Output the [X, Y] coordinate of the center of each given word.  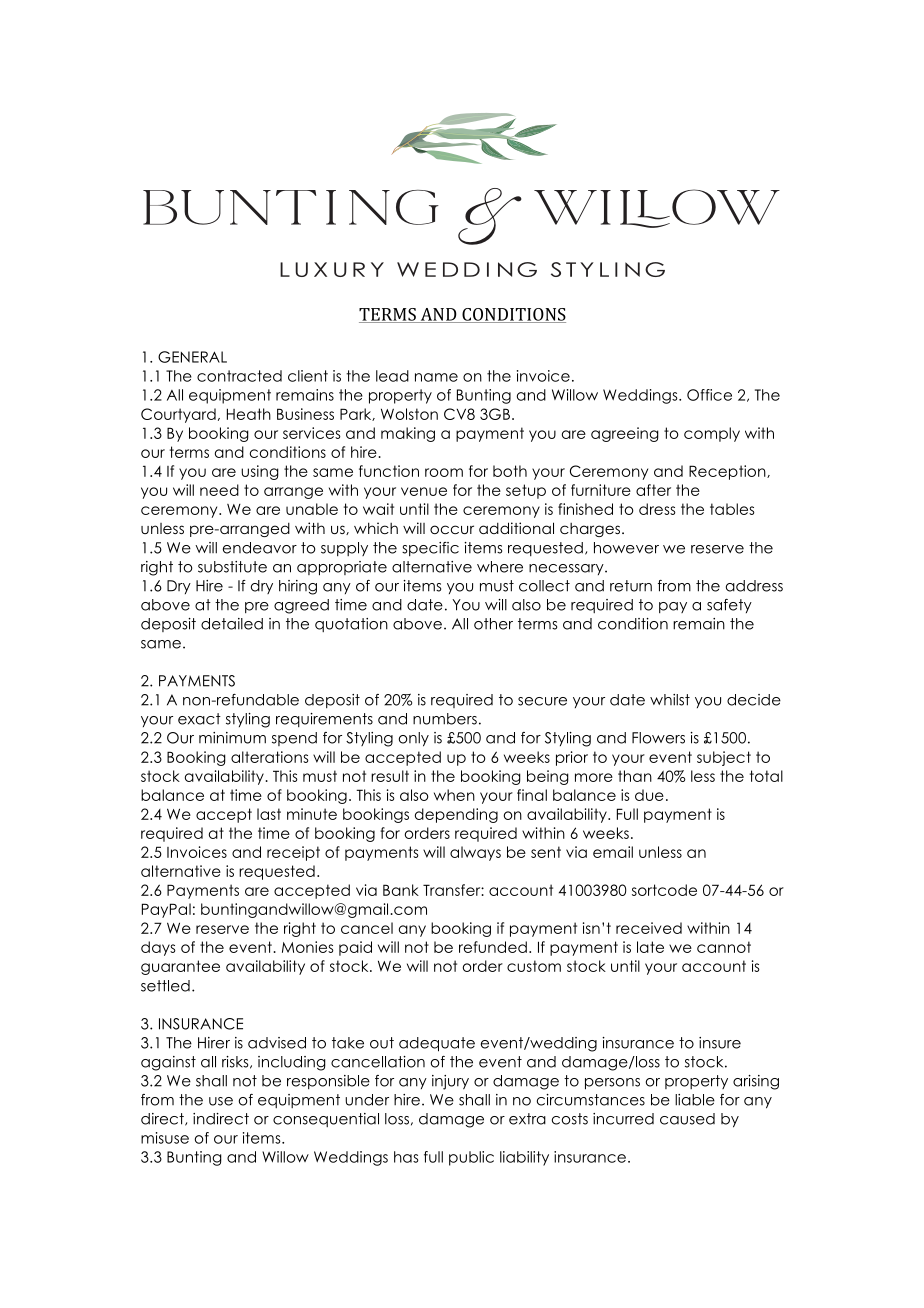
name [436, 377]
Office [709, 395]
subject [724, 758]
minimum [232, 738]
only [414, 739]
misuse [165, 1138]
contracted [239, 376]
